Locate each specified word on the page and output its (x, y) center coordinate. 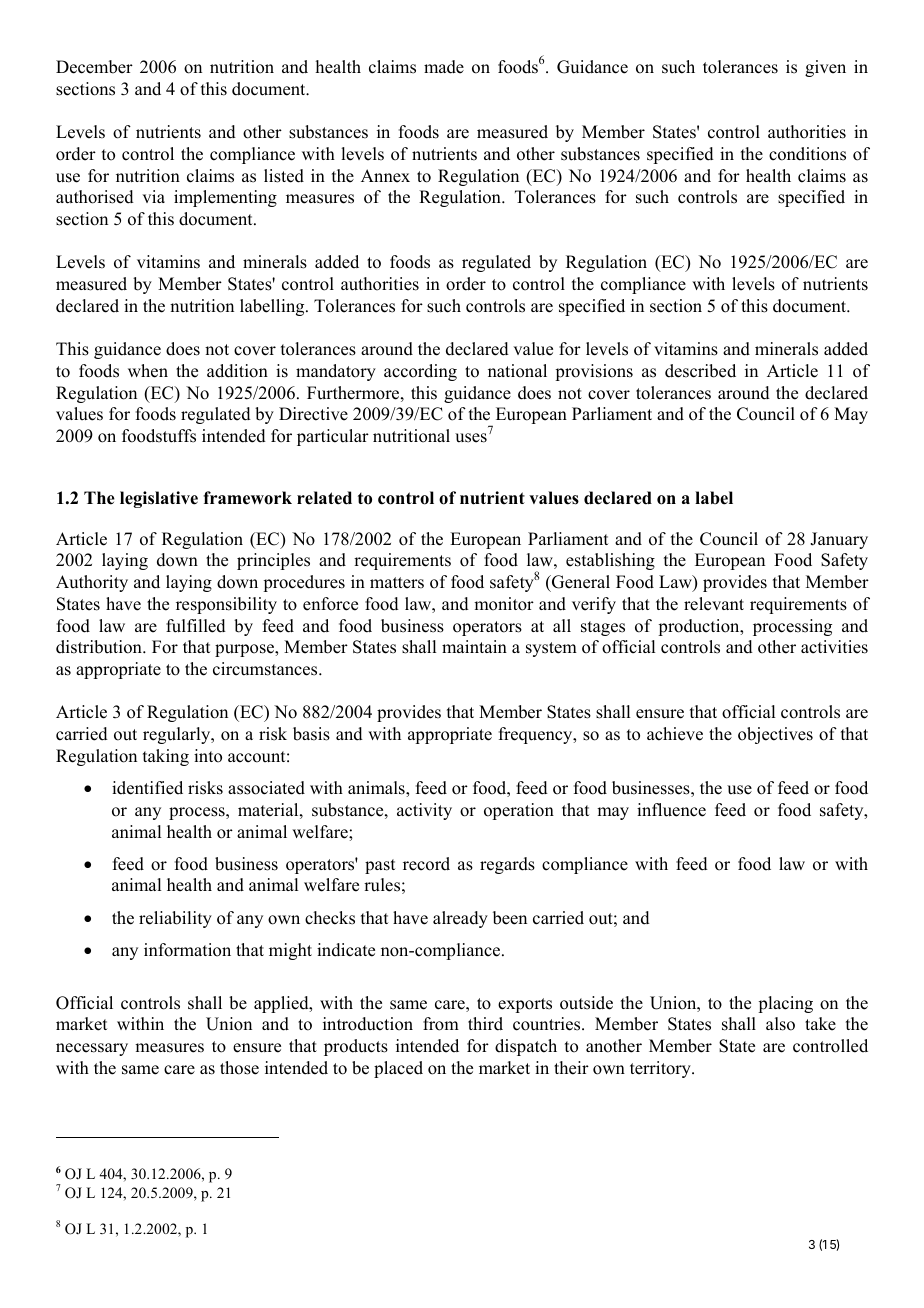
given (825, 68)
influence (671, 810)
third (485, 1024)
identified (147, 788)
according (420, 372)
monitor (504, 604)
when (148, 371)
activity (424, 811)
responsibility (226, 605)
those (239, 1068)
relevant (714, 604)
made (444, 67)
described (700, 371)
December (94, 67)
